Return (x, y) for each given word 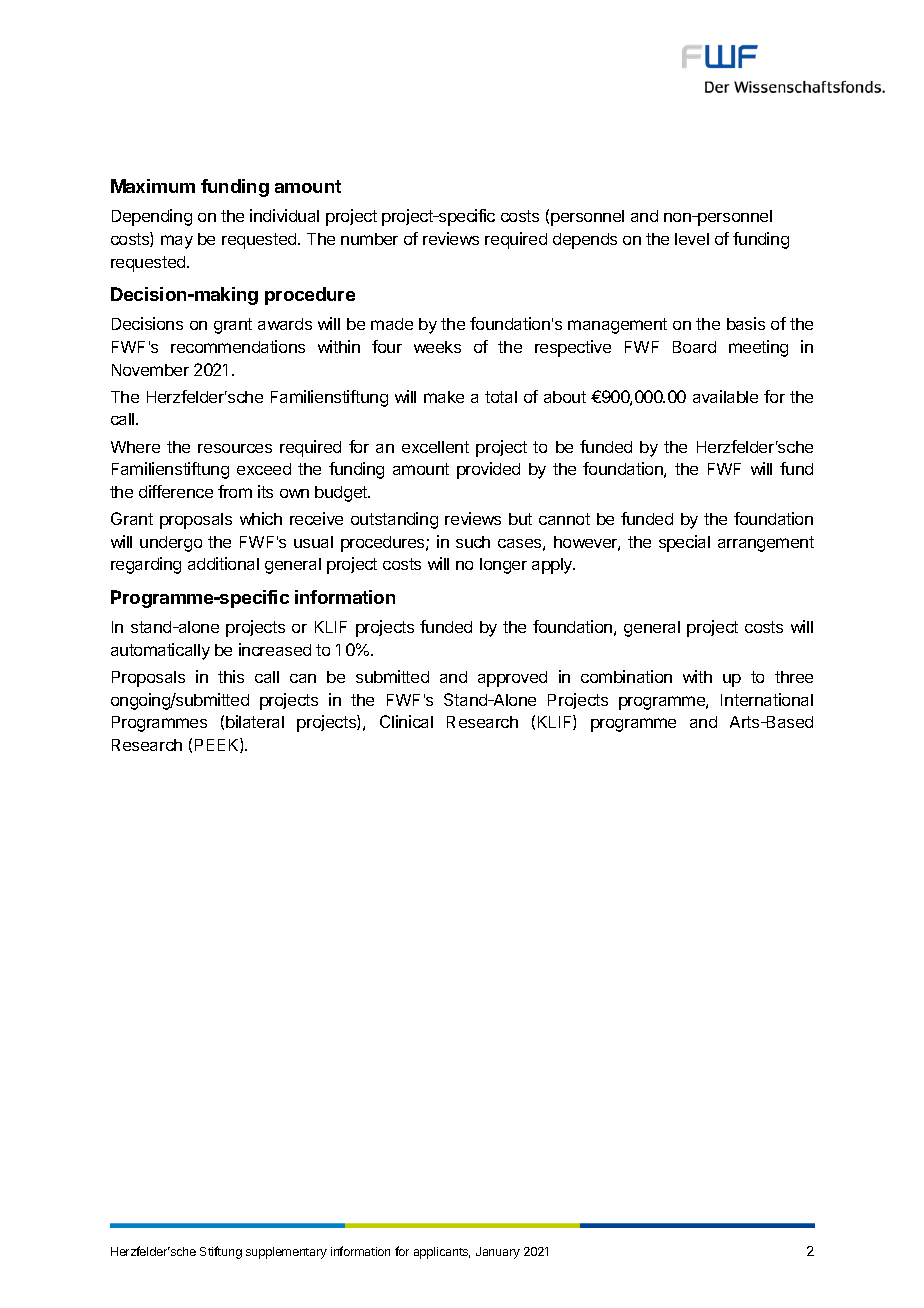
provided (488, 470)
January (498, 1253)
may (177, 242)
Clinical (406, 721)
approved (512, 679)
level (692, 239)
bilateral (255, 721)
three (794, 677)
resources (235, 448)
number (369, 239)
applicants (442, 1253)
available (725, 396)
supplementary (286, 1253)
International (767, 699)
